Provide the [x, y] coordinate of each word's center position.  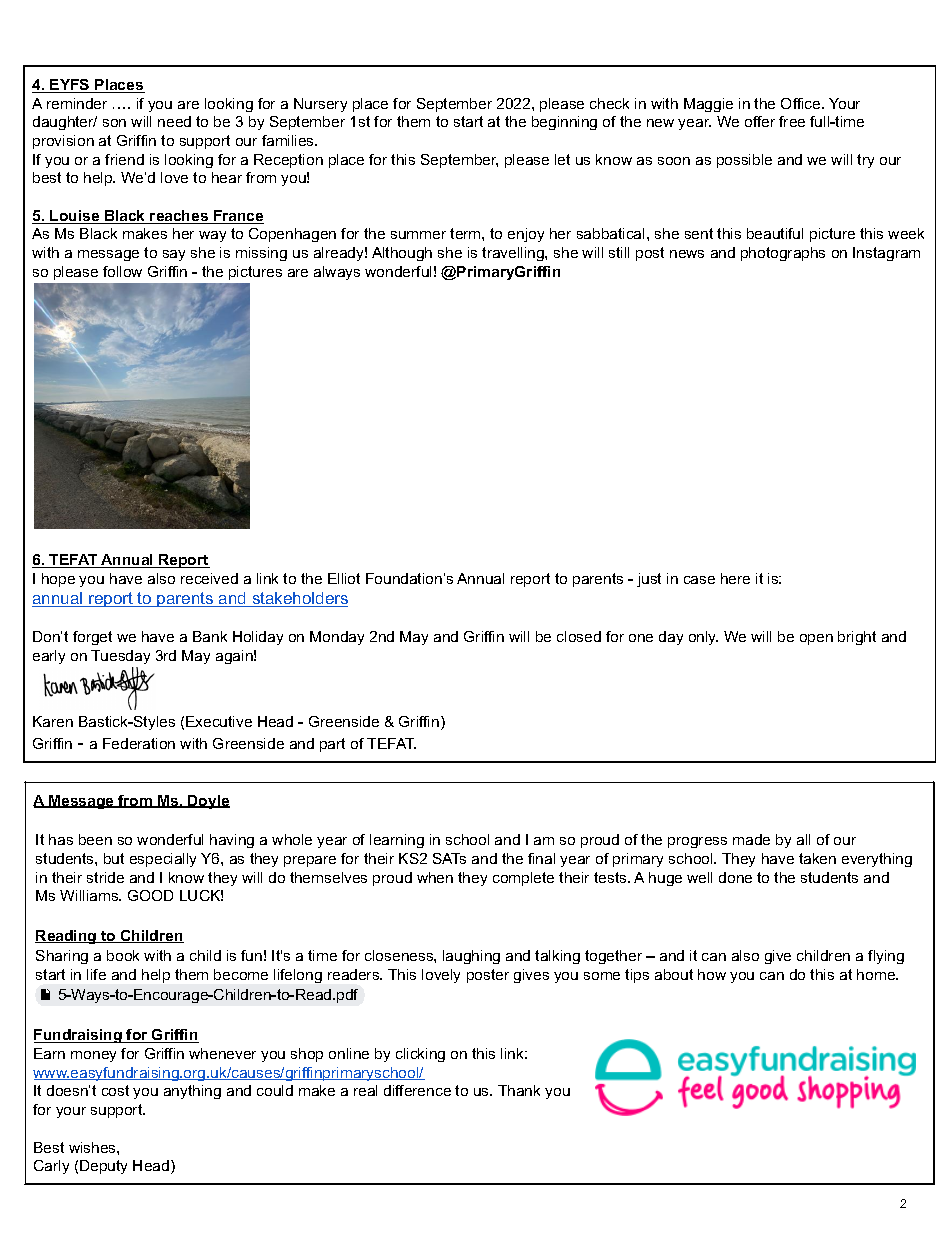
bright [857, 638]
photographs [783, 254]
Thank [519, 1090]
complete [523, 879]
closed [579, 636]
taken [817, 858]
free [792, 121]
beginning [564, 123]
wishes [93, 1147]
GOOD [150, 895]
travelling [514, 254]
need [174, 121]
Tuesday [120, 657]
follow [122, 271]
